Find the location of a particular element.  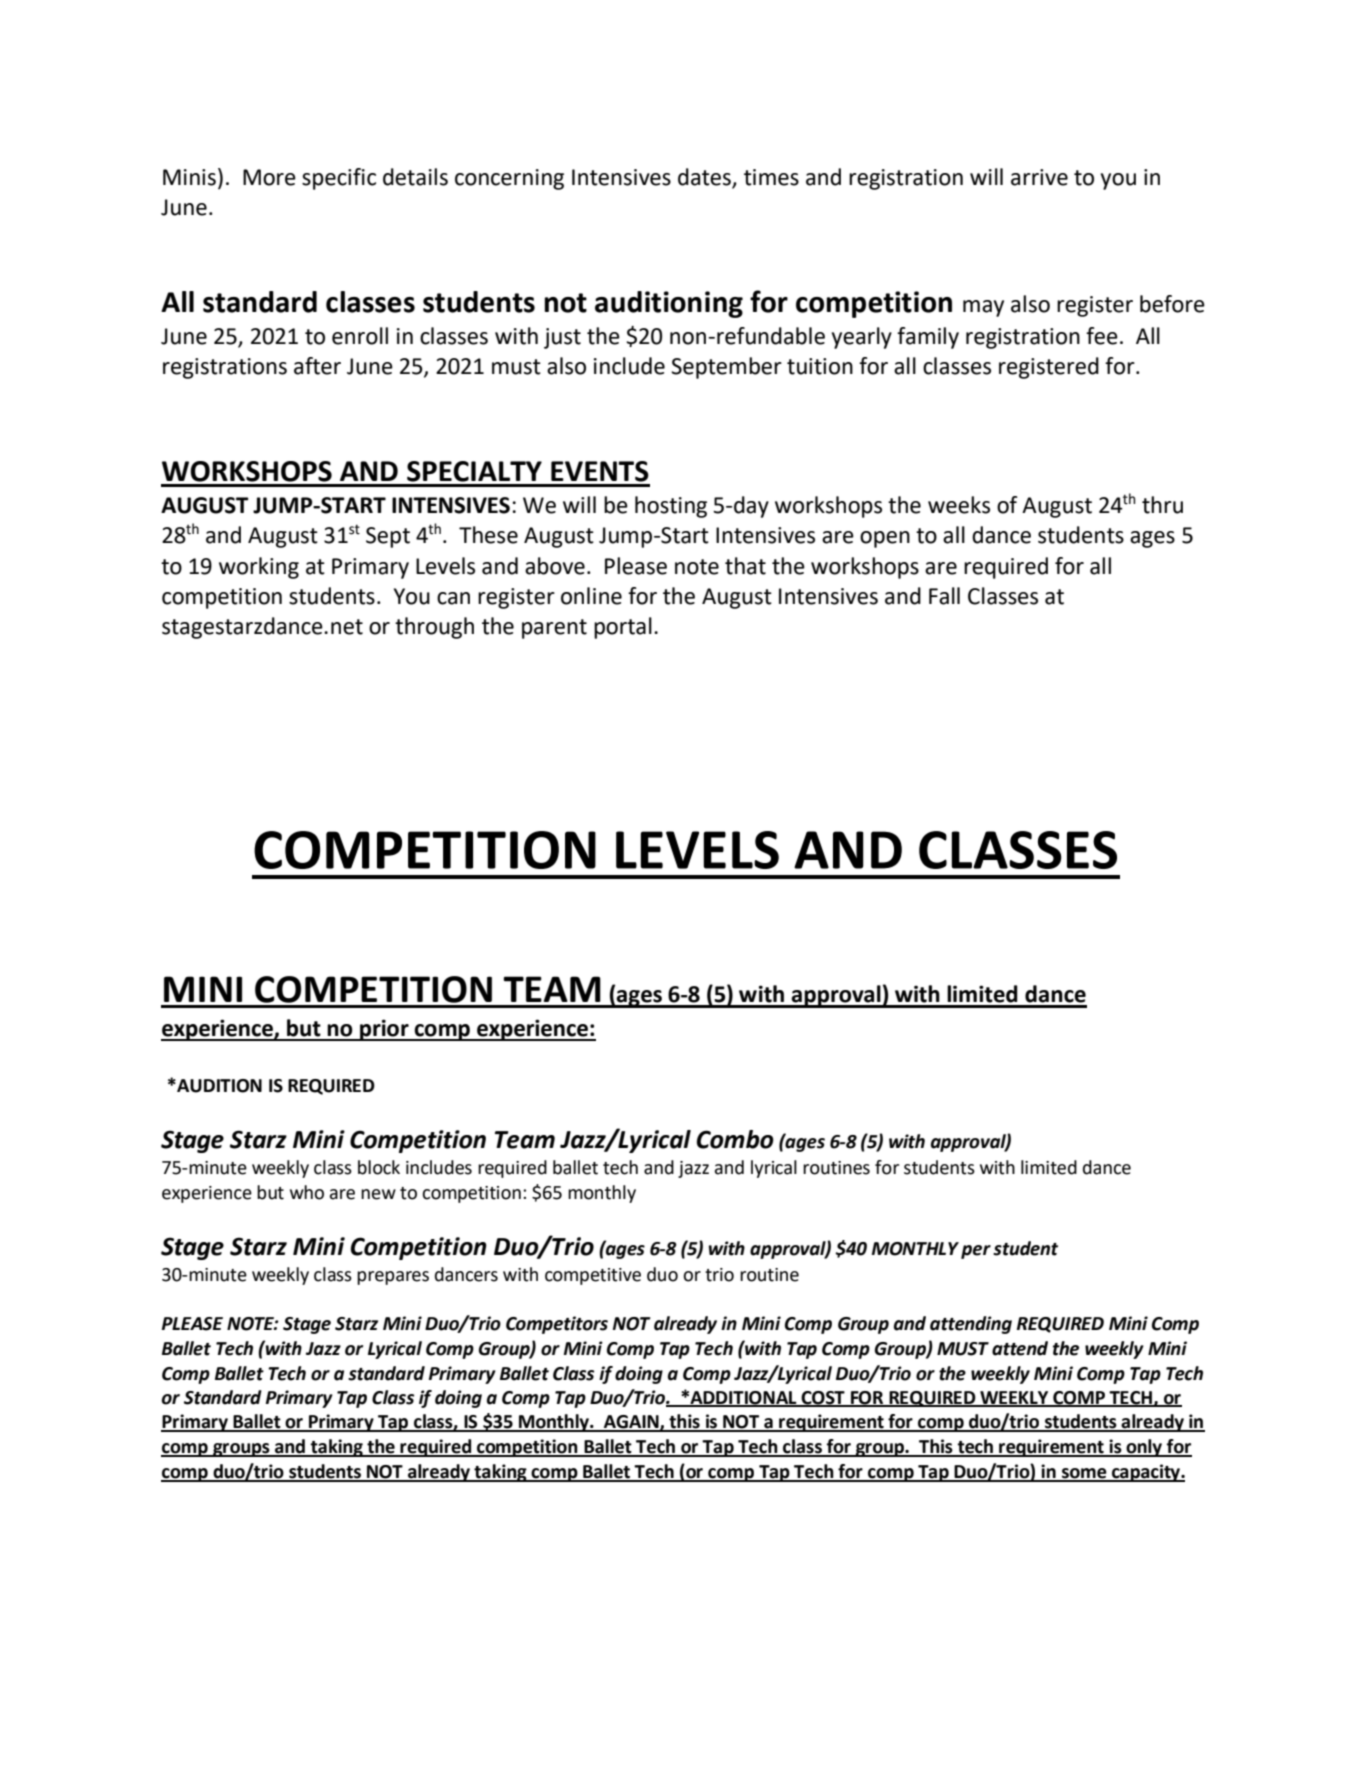

open is located at coordinates (885, 539).
